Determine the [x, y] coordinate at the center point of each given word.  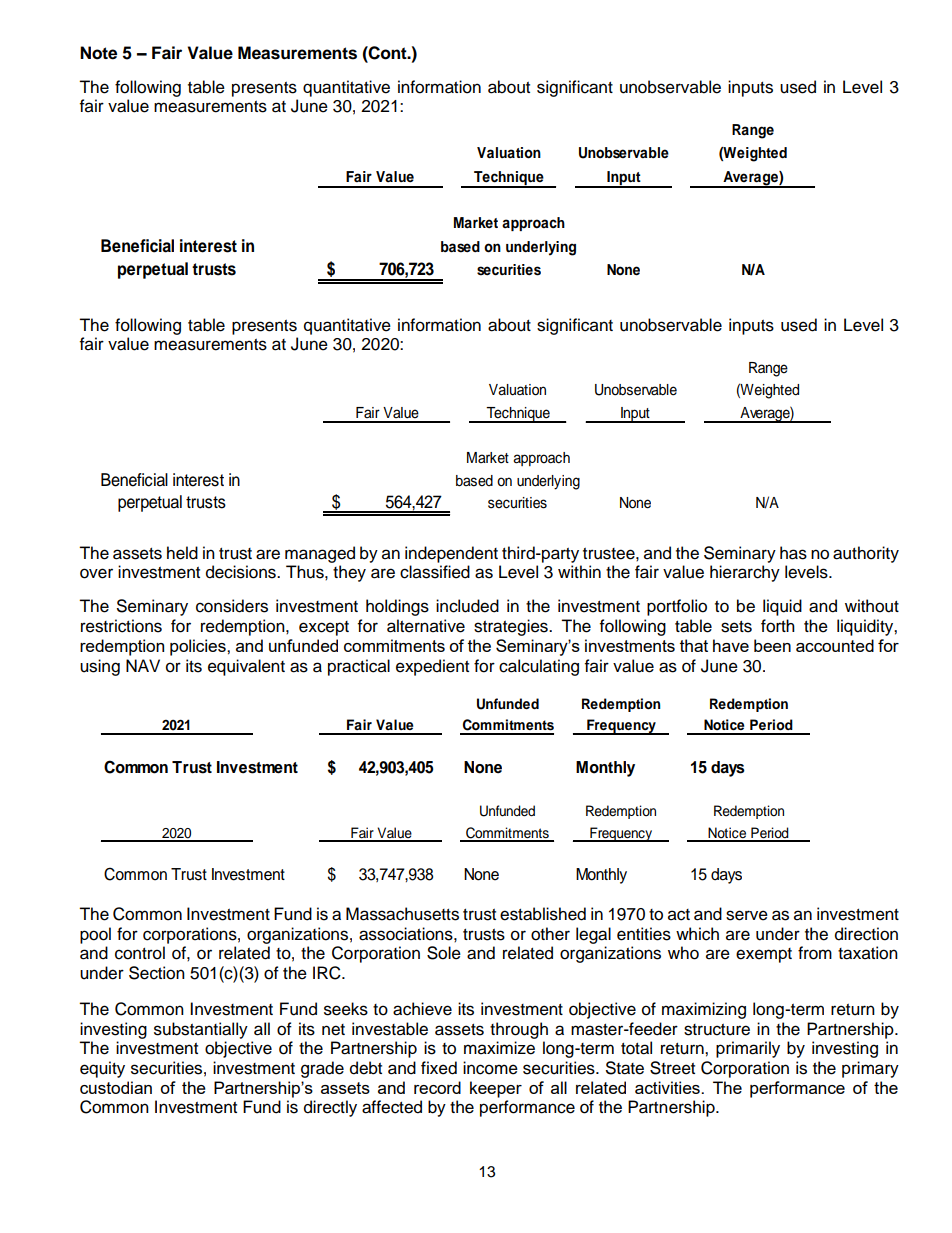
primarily [748, 1049]
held [182, 553]
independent [451, 554]
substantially [201, 1030]
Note [98, 53]
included [467, 606]
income [490, 1068]
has [793, 553]
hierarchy [745, 573]
